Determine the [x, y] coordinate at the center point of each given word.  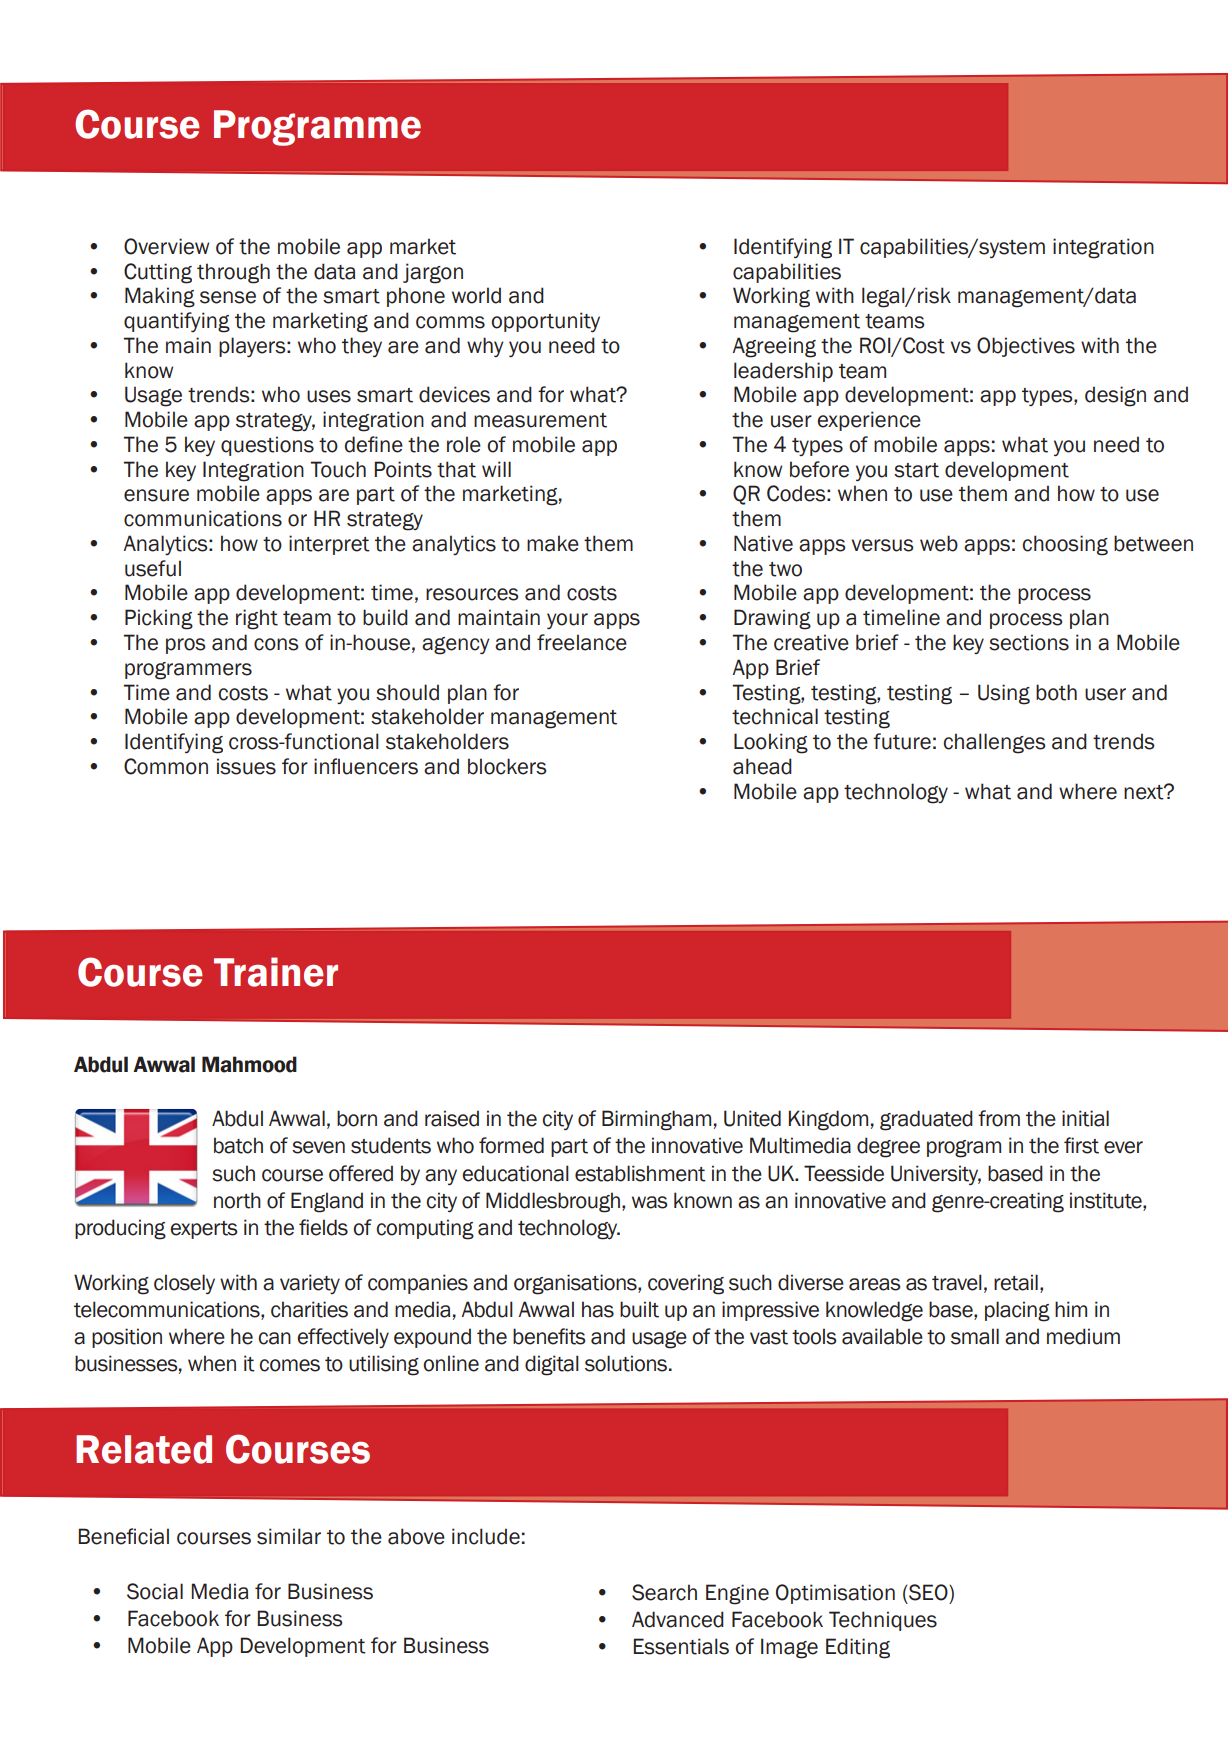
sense [228, 297]
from [999, 1118]
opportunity [545, 322]
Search [664, 1592]
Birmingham [656, 1120]
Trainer [276, 972]
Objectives [1026, 347]
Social [155, 1591]
